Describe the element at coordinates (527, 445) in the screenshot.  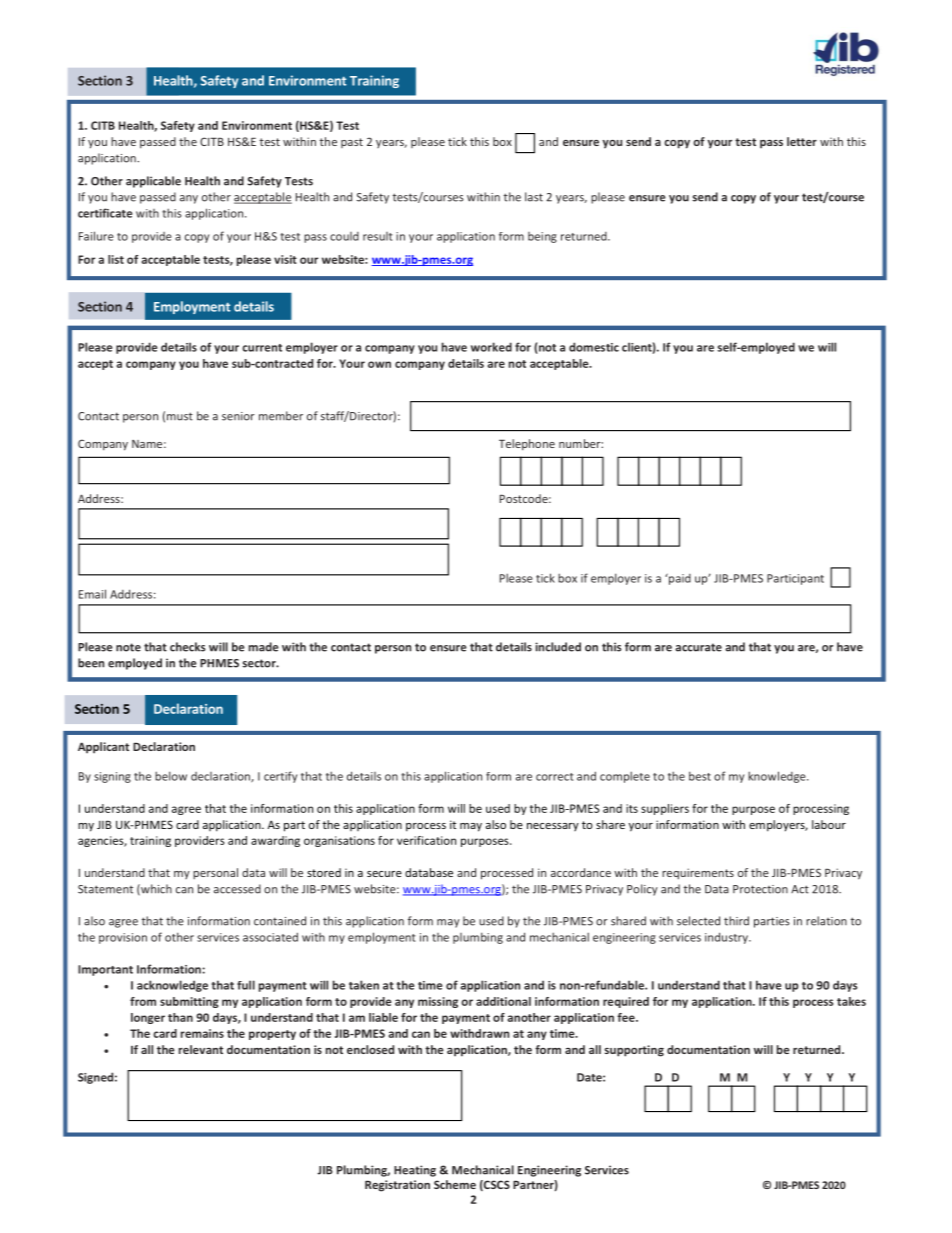
I see `Telephone` at that location.
